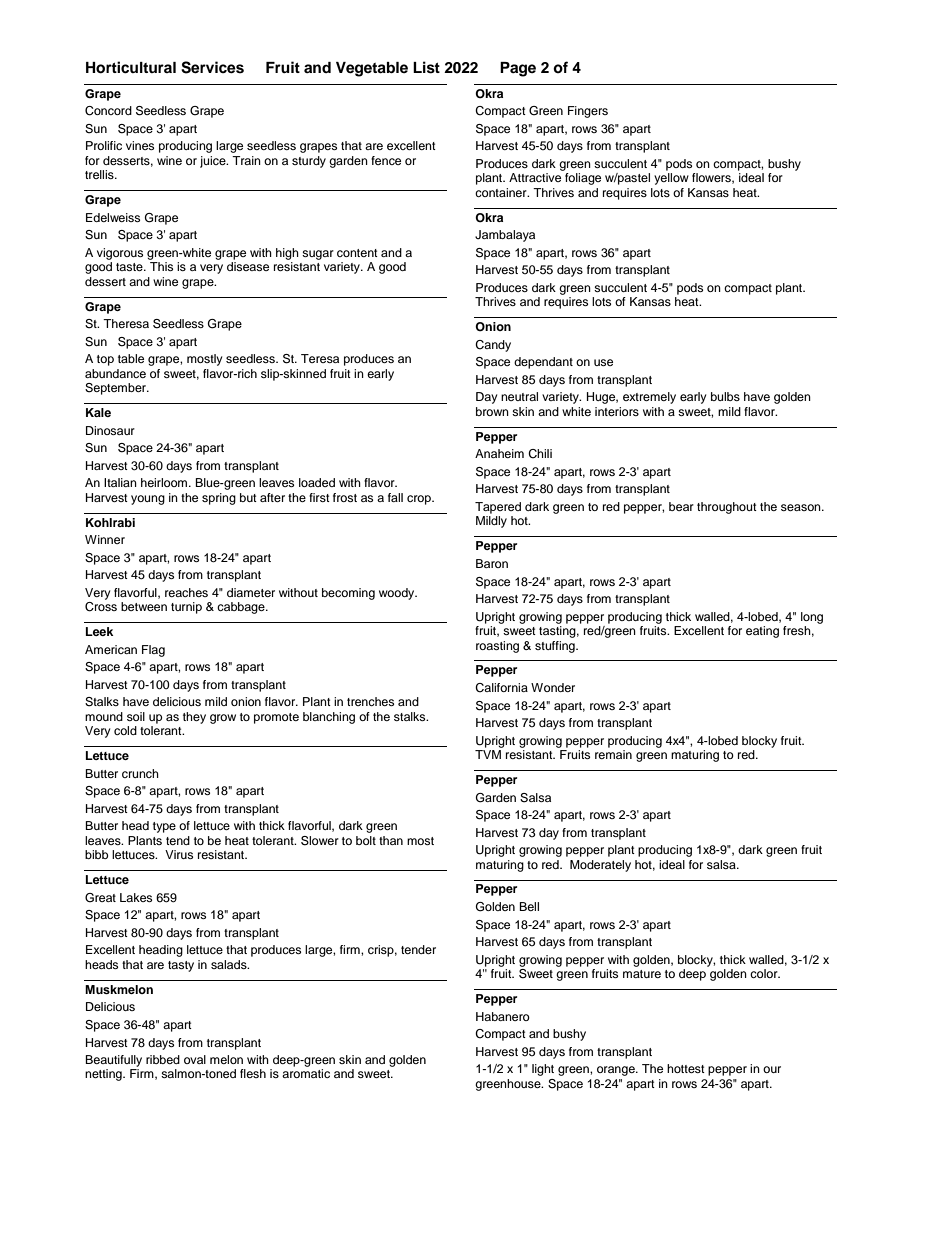 The width and height of the document is (952, 1233). What do you see at coordinates (671, 179) in the document?
I see `yellow` at bounding box center [671, 179].
